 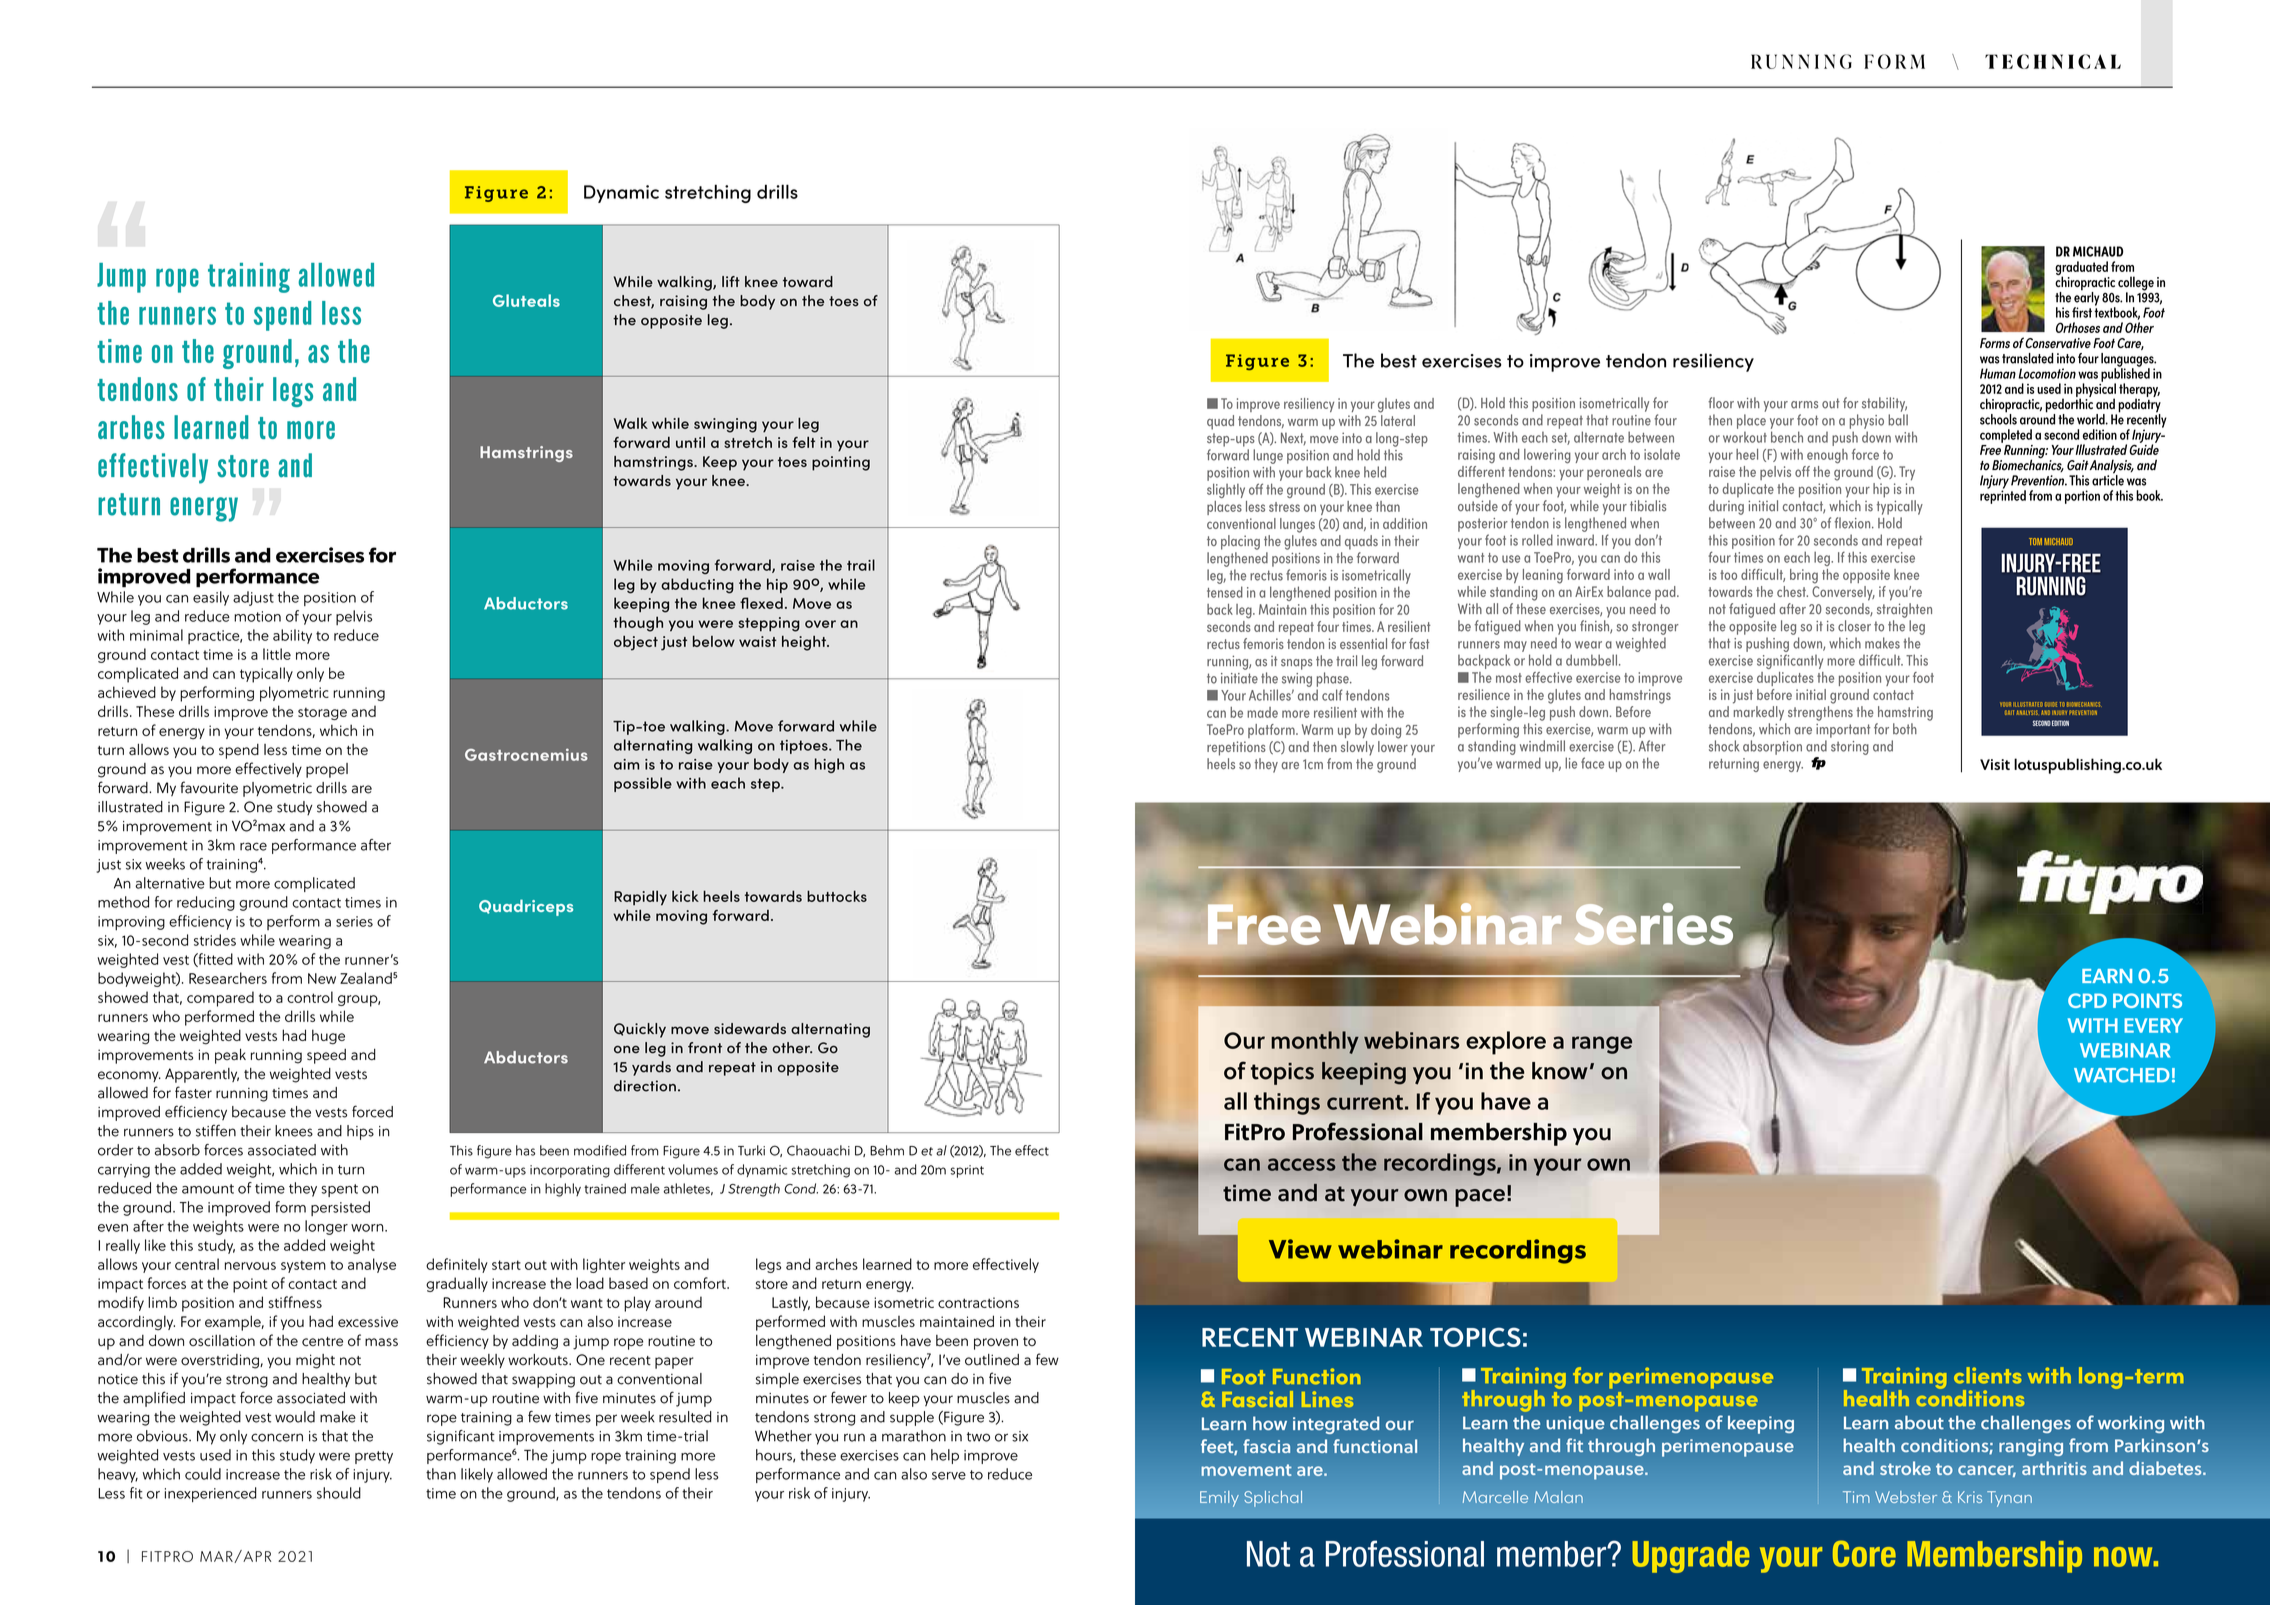 I want to click on Emily, so click(x=1219, y=1499).
